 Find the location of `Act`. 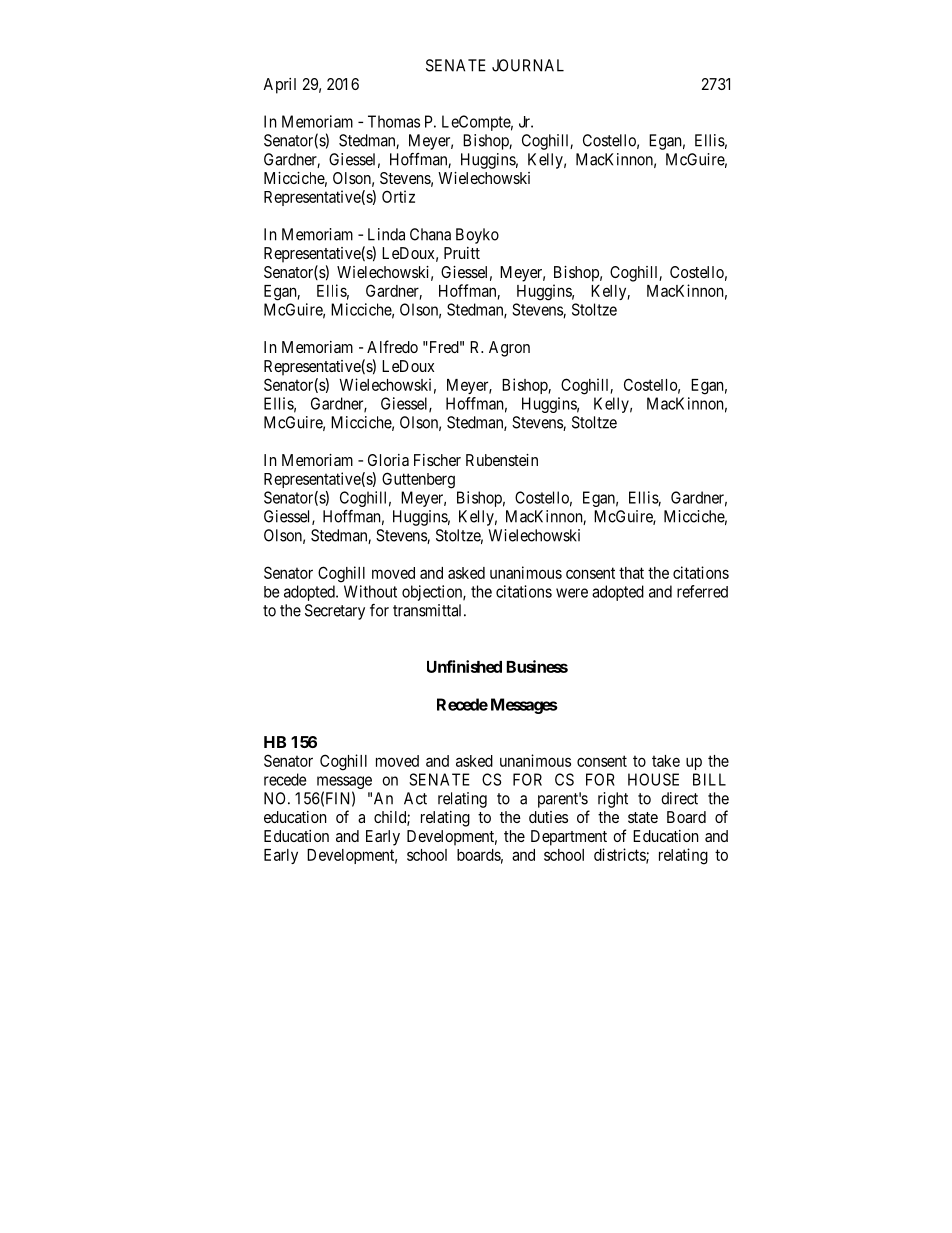

Act is located at coordinates (415, 798).
